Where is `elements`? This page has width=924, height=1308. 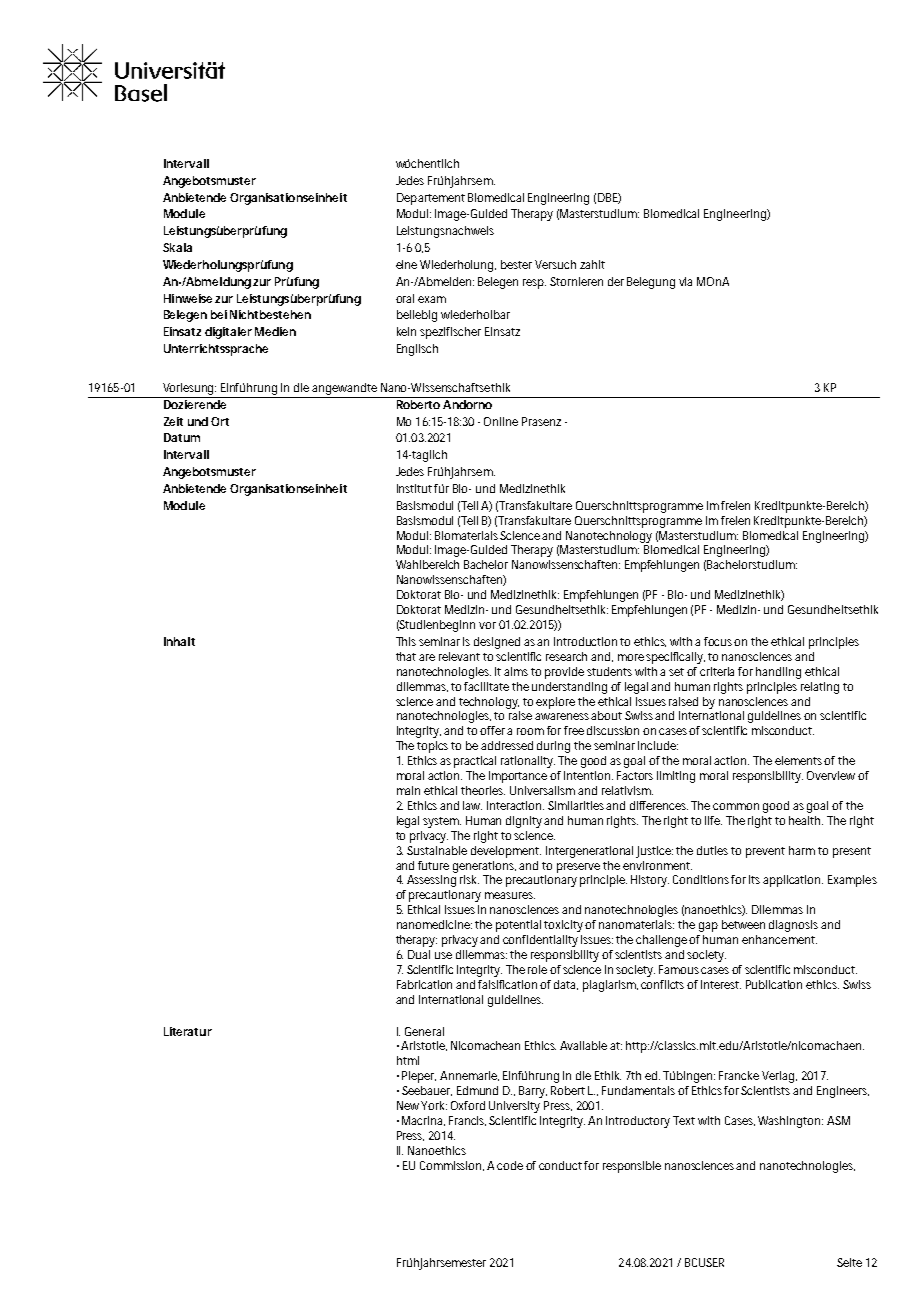
elements is located at coordinates (800, 760).
